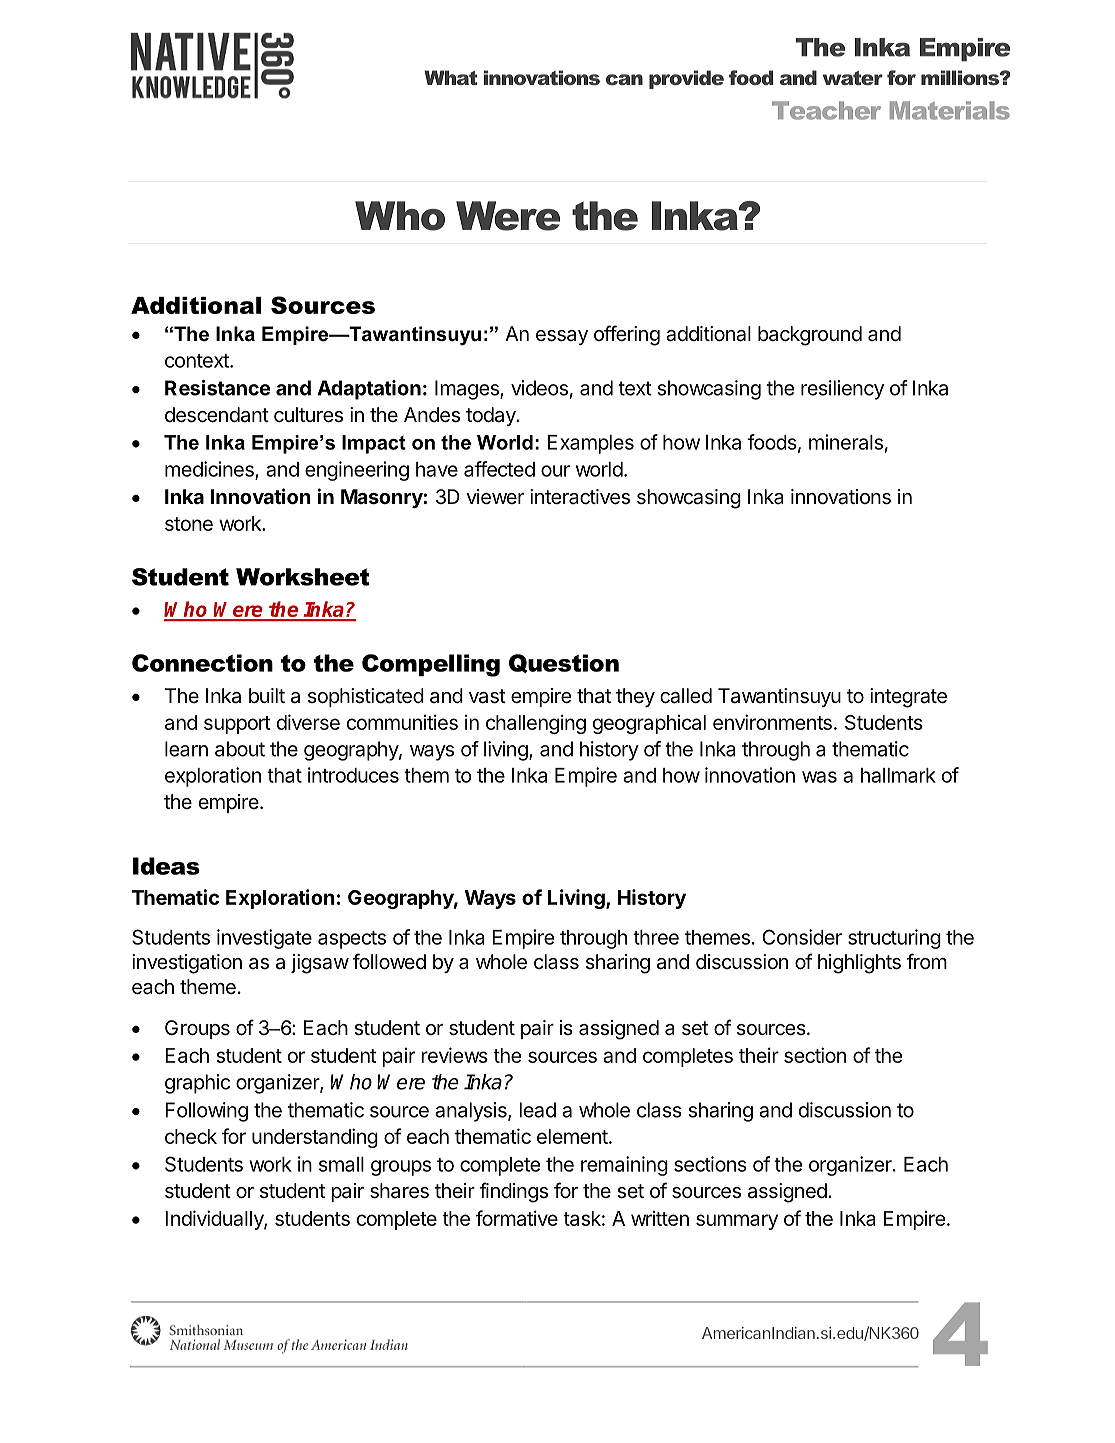  Describe the element at coordinates (513, 1192) in the screenshot. I see `findings` at that location.
